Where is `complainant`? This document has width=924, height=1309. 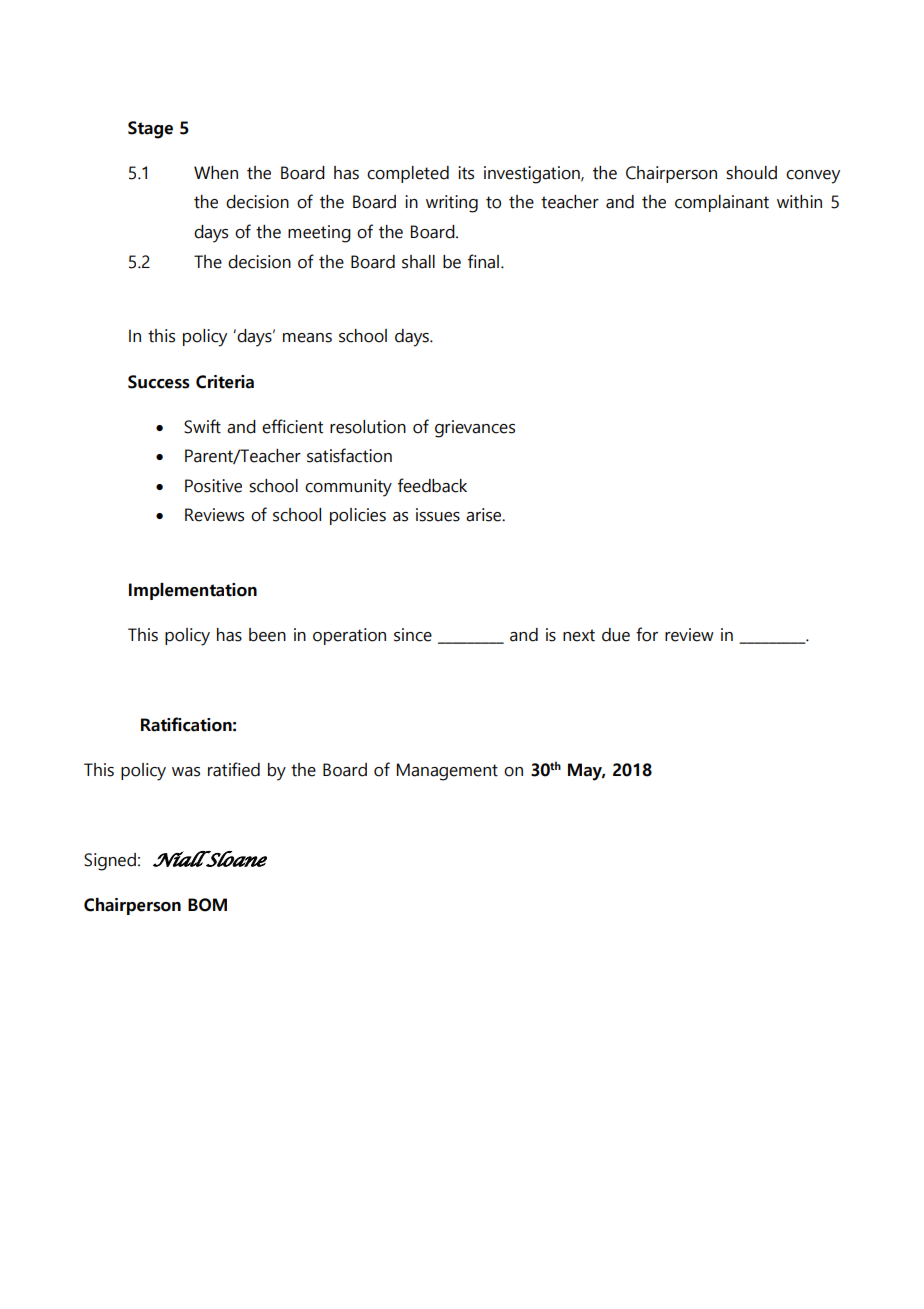
complainant is located at coordinates (722, 203).
